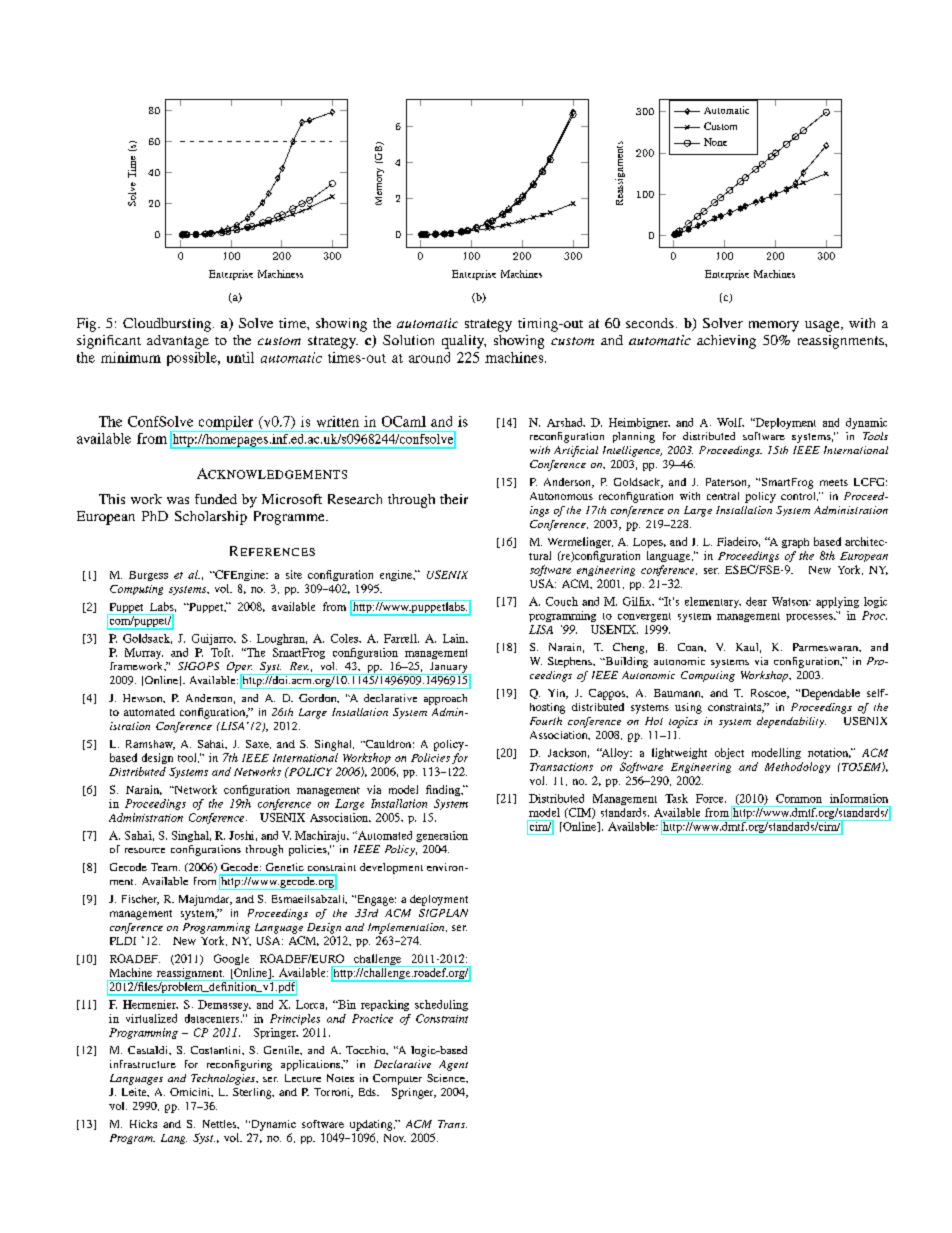  I want to click on control, so click(799, 496).
